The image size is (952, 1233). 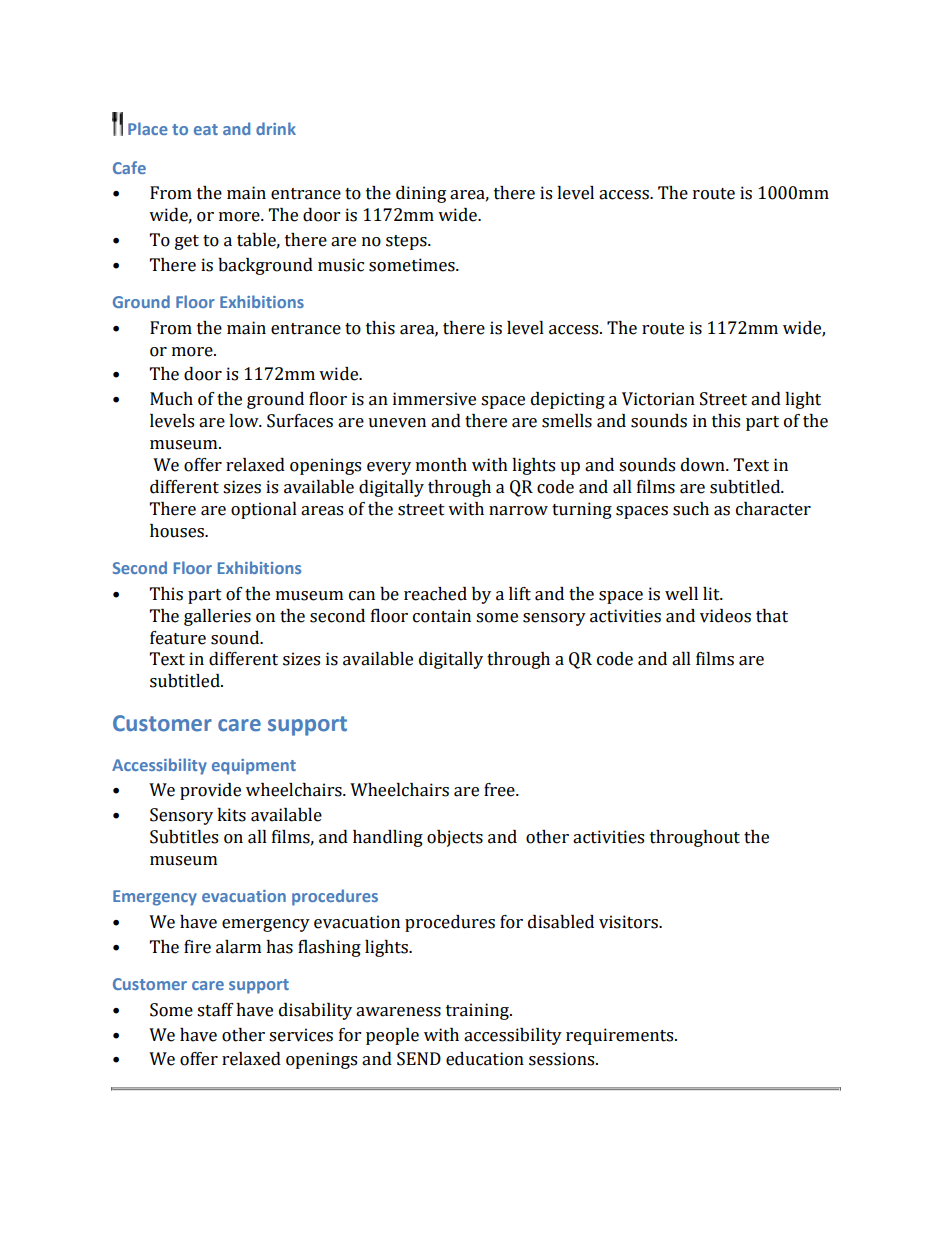 What do you see at coordinates (435, 594) in the screenshot?
I see `reached` at bounding box center [435, 594].
